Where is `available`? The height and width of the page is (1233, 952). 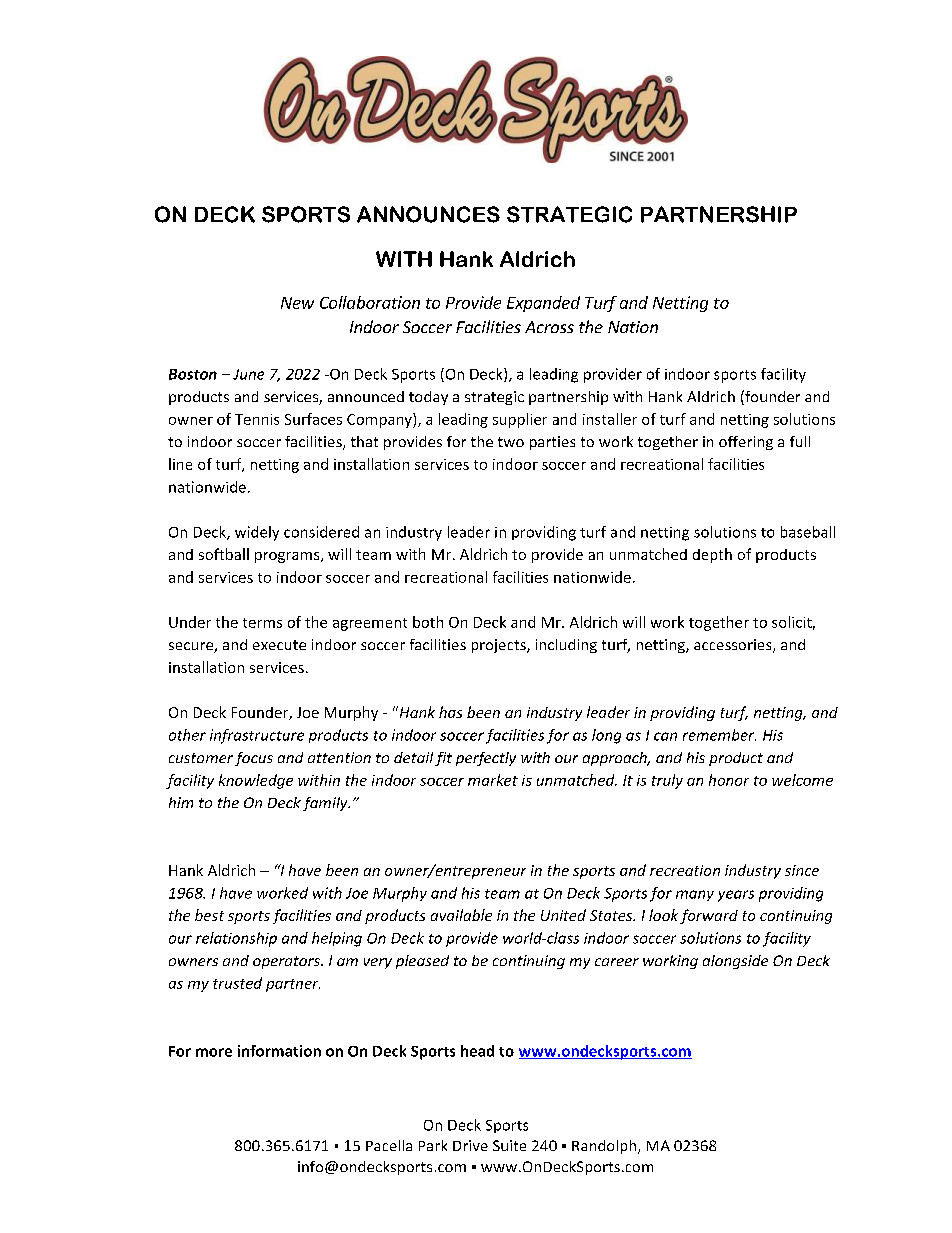 available is located at coordinates (461, 915).
